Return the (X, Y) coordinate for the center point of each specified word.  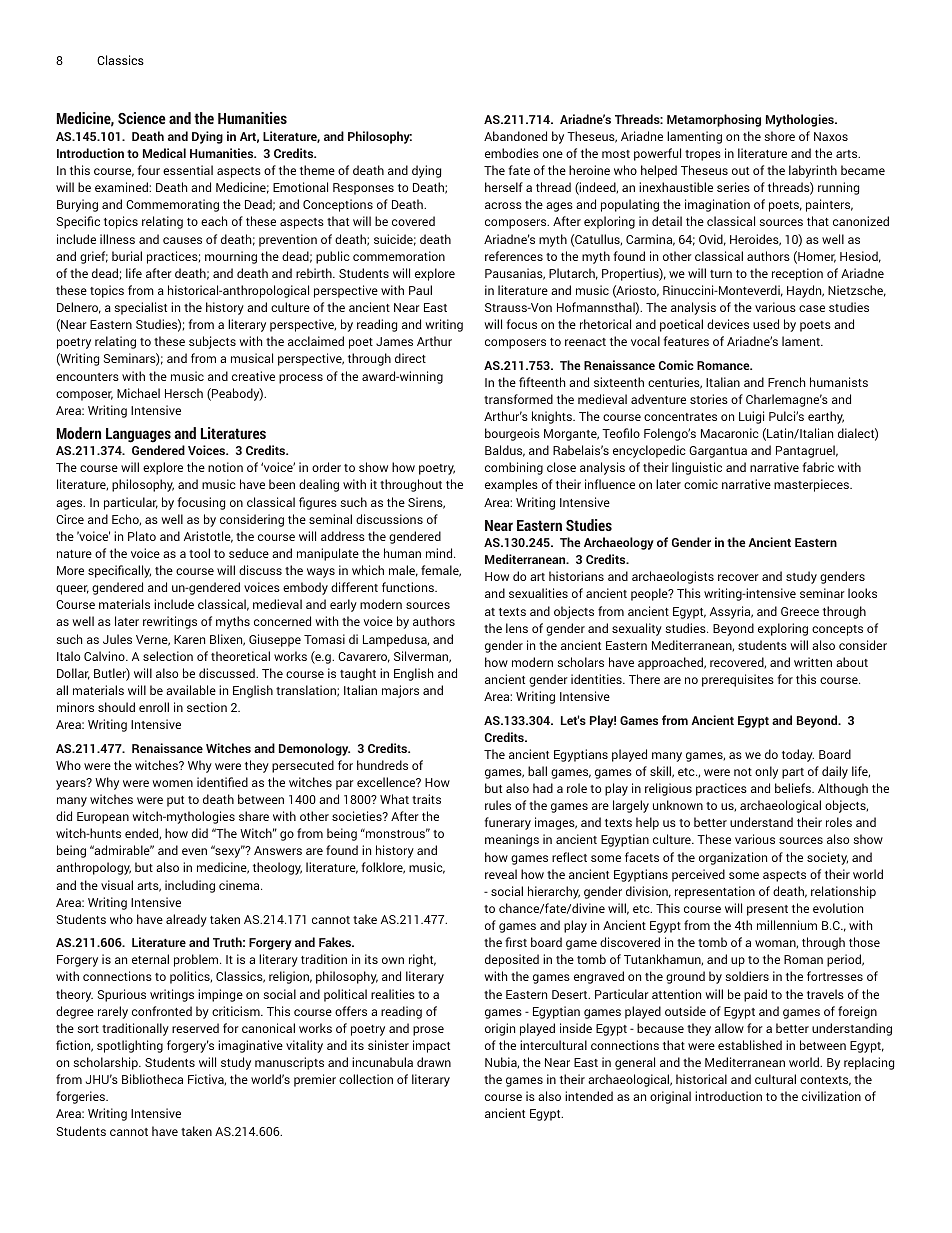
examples (511, 485)
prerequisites (738, 680)
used (766, 324)
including (190, 886)
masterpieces (813, 485)
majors (400, 691)
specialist (140, 308)
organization (733, 858)
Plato (142, 536)
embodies (512, 153)
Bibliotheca (152, 1079)
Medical (164, 153)
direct (410, 358)
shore (779, 136)
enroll (154, 707)
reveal (501, 874)
